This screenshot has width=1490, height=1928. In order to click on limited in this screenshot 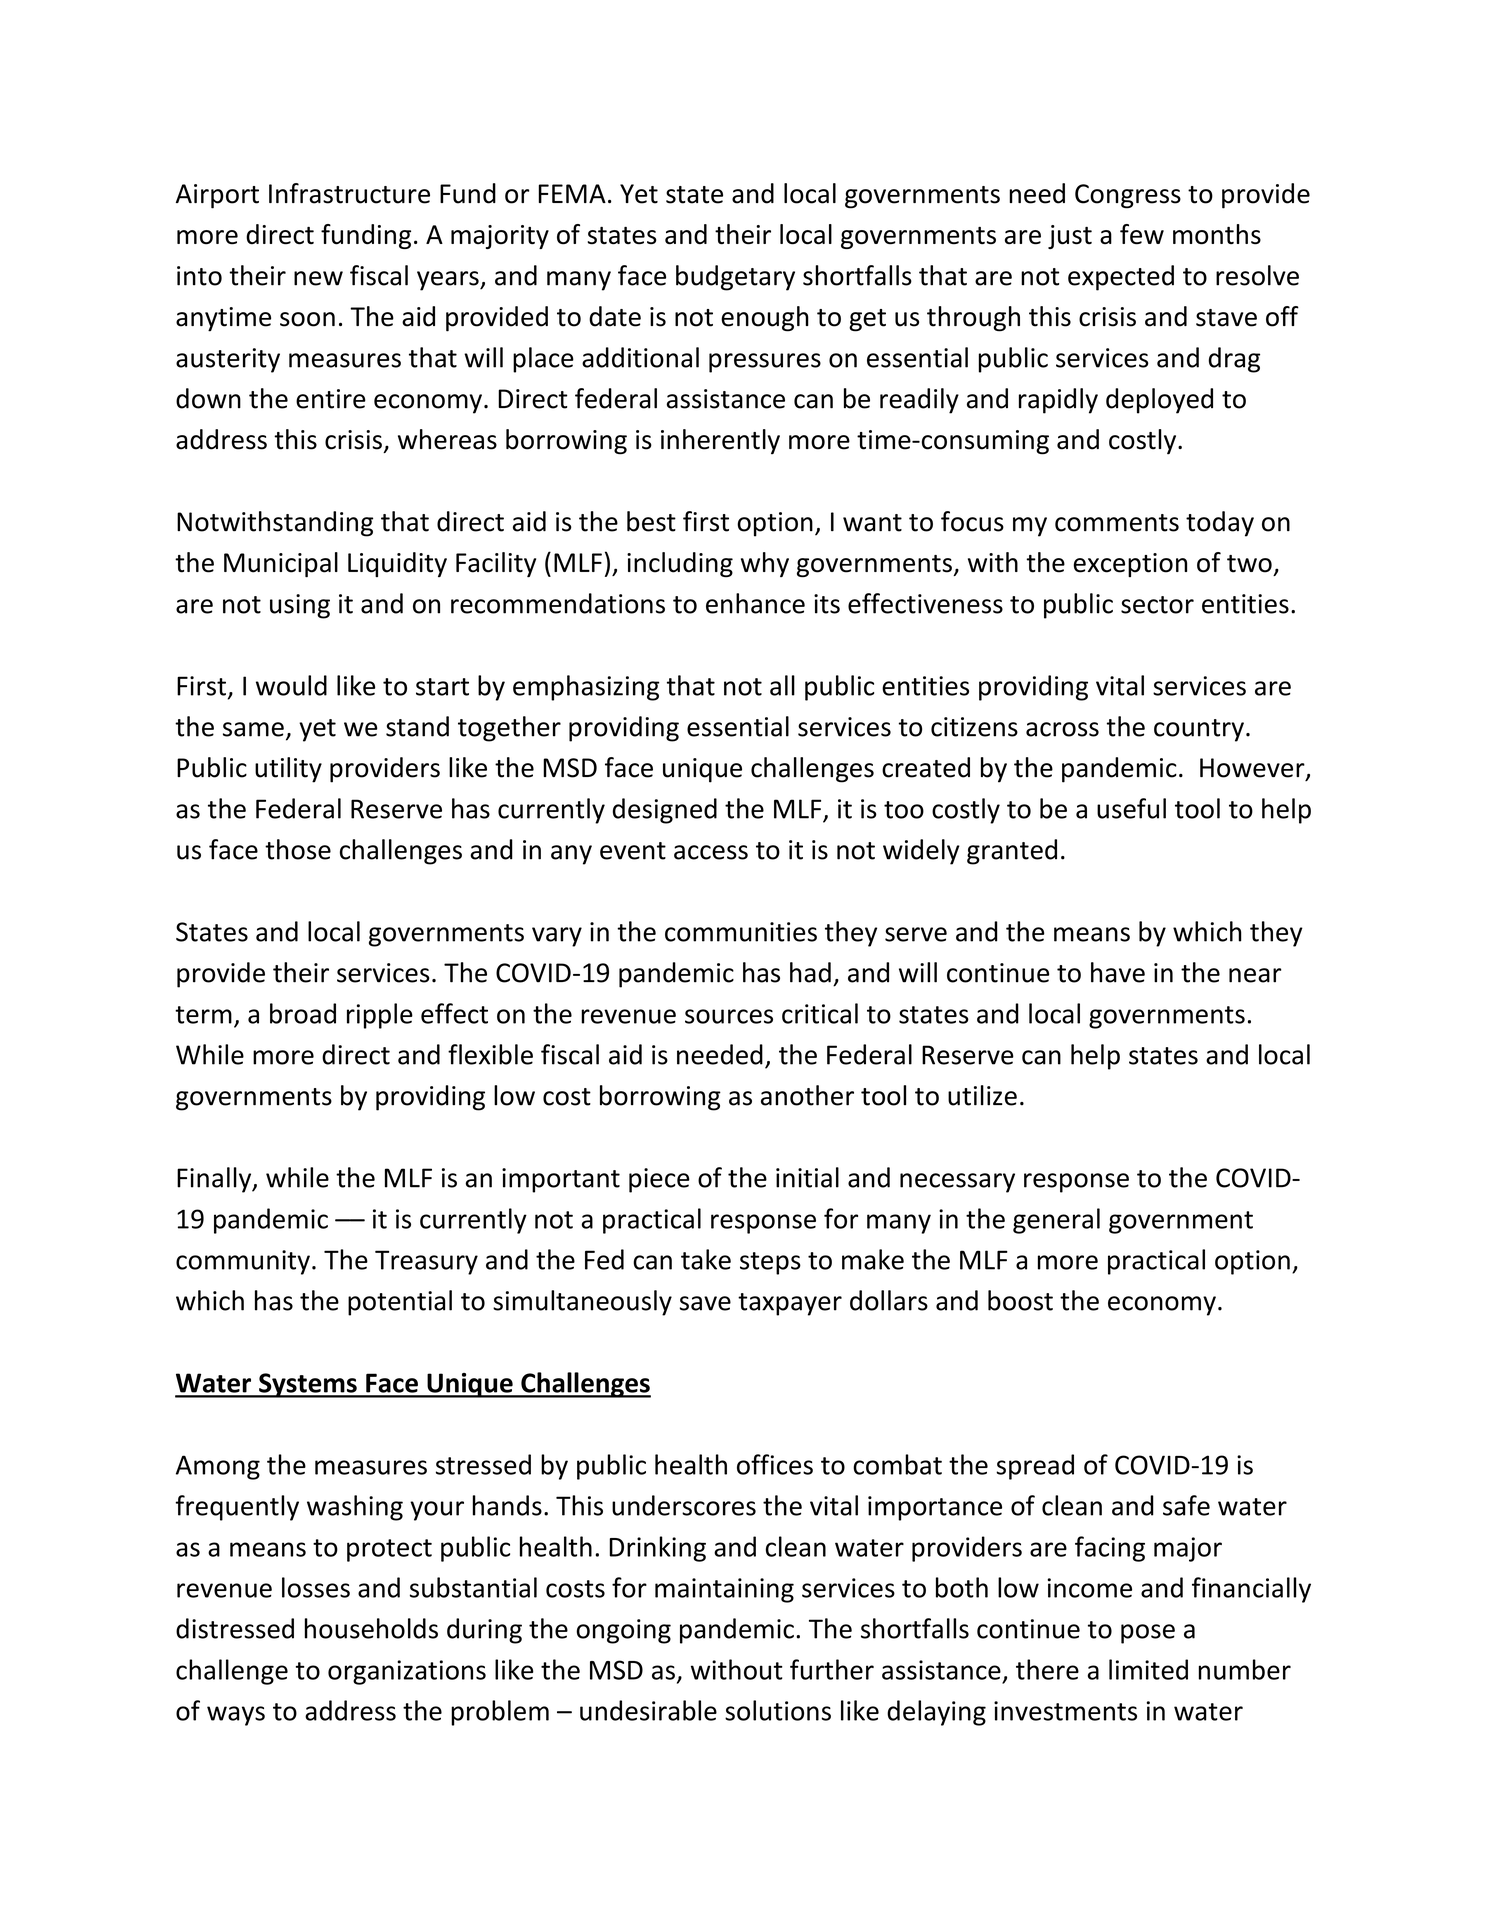, I will do `click(1148, 1669)`.
